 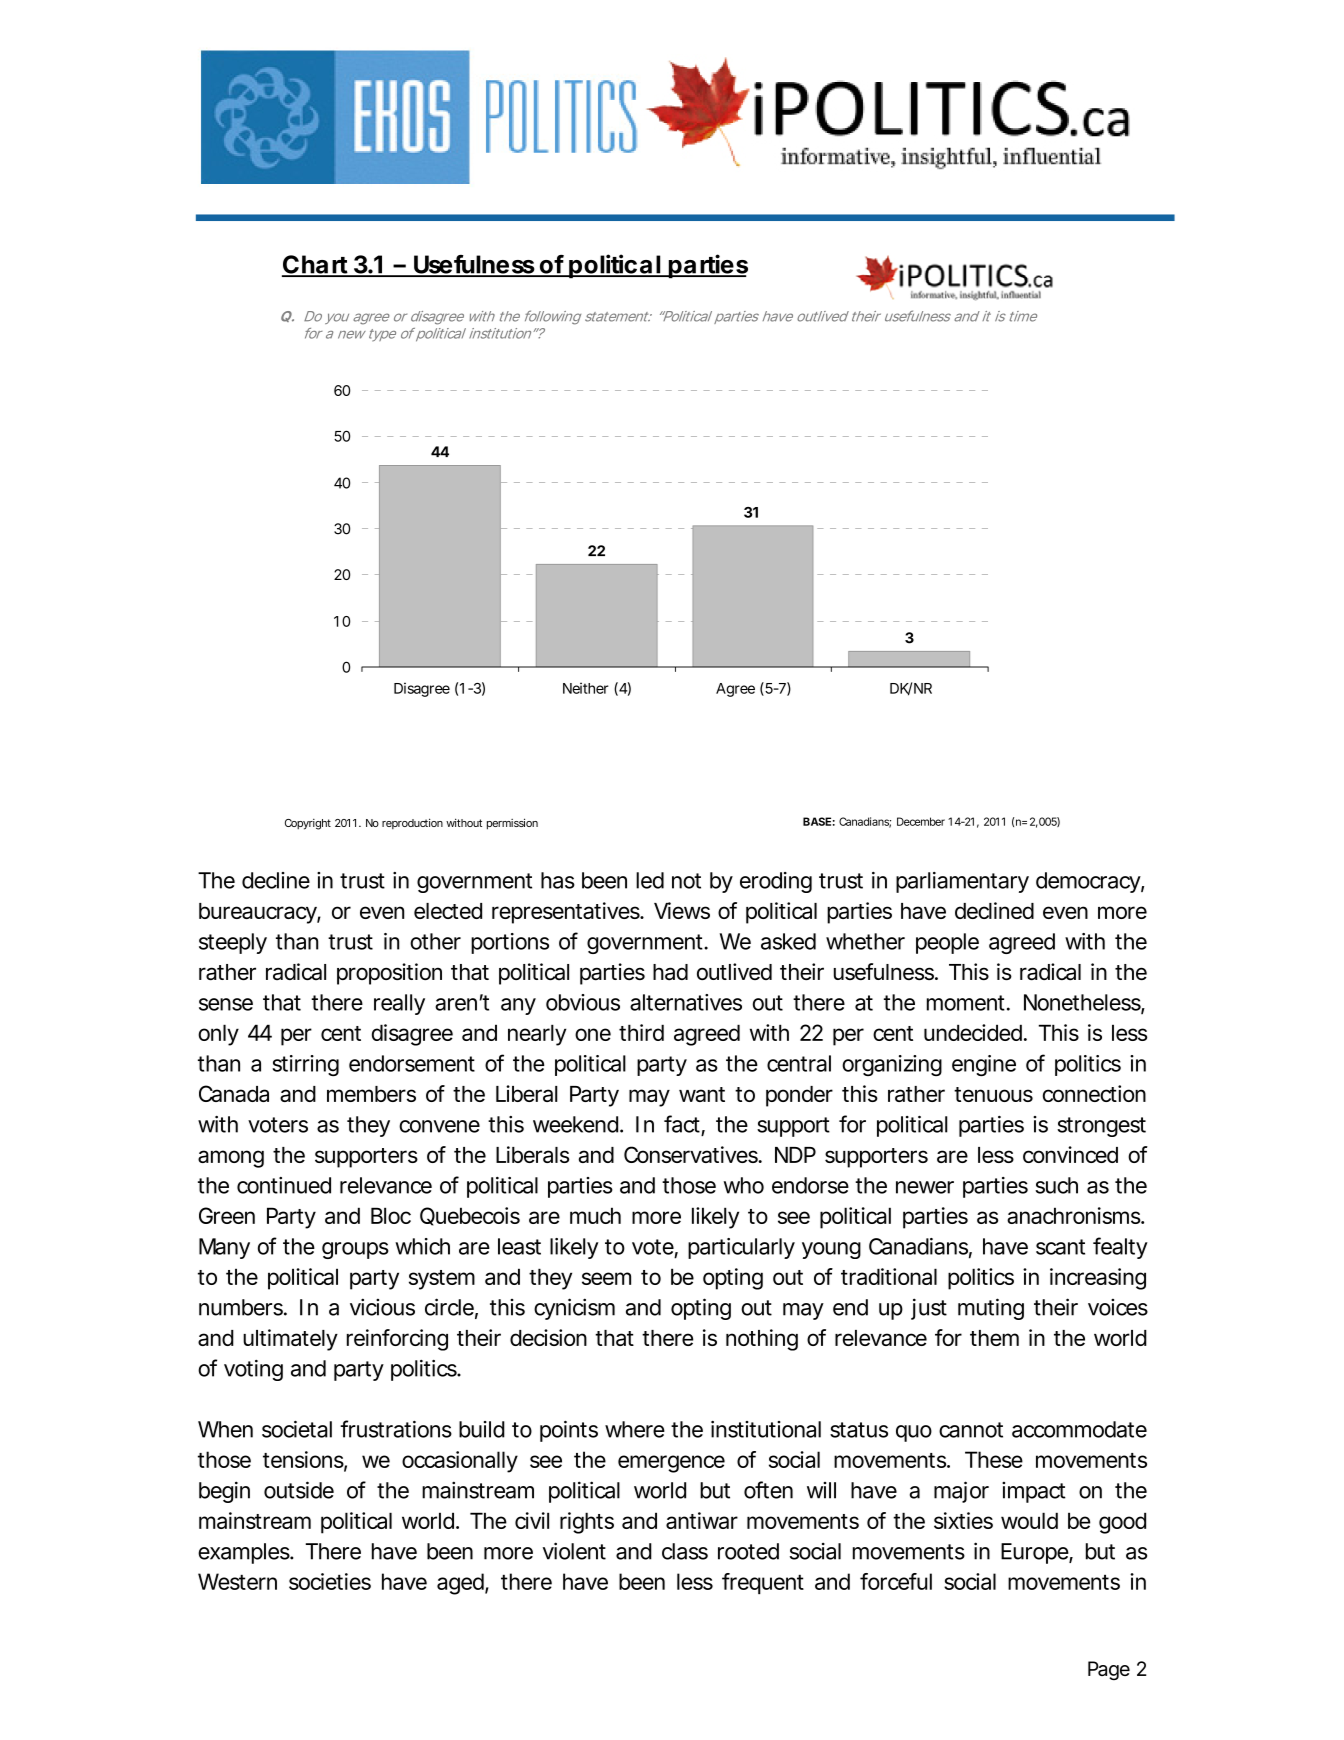 I want to click on muting, so click(x=991, y=1309).
